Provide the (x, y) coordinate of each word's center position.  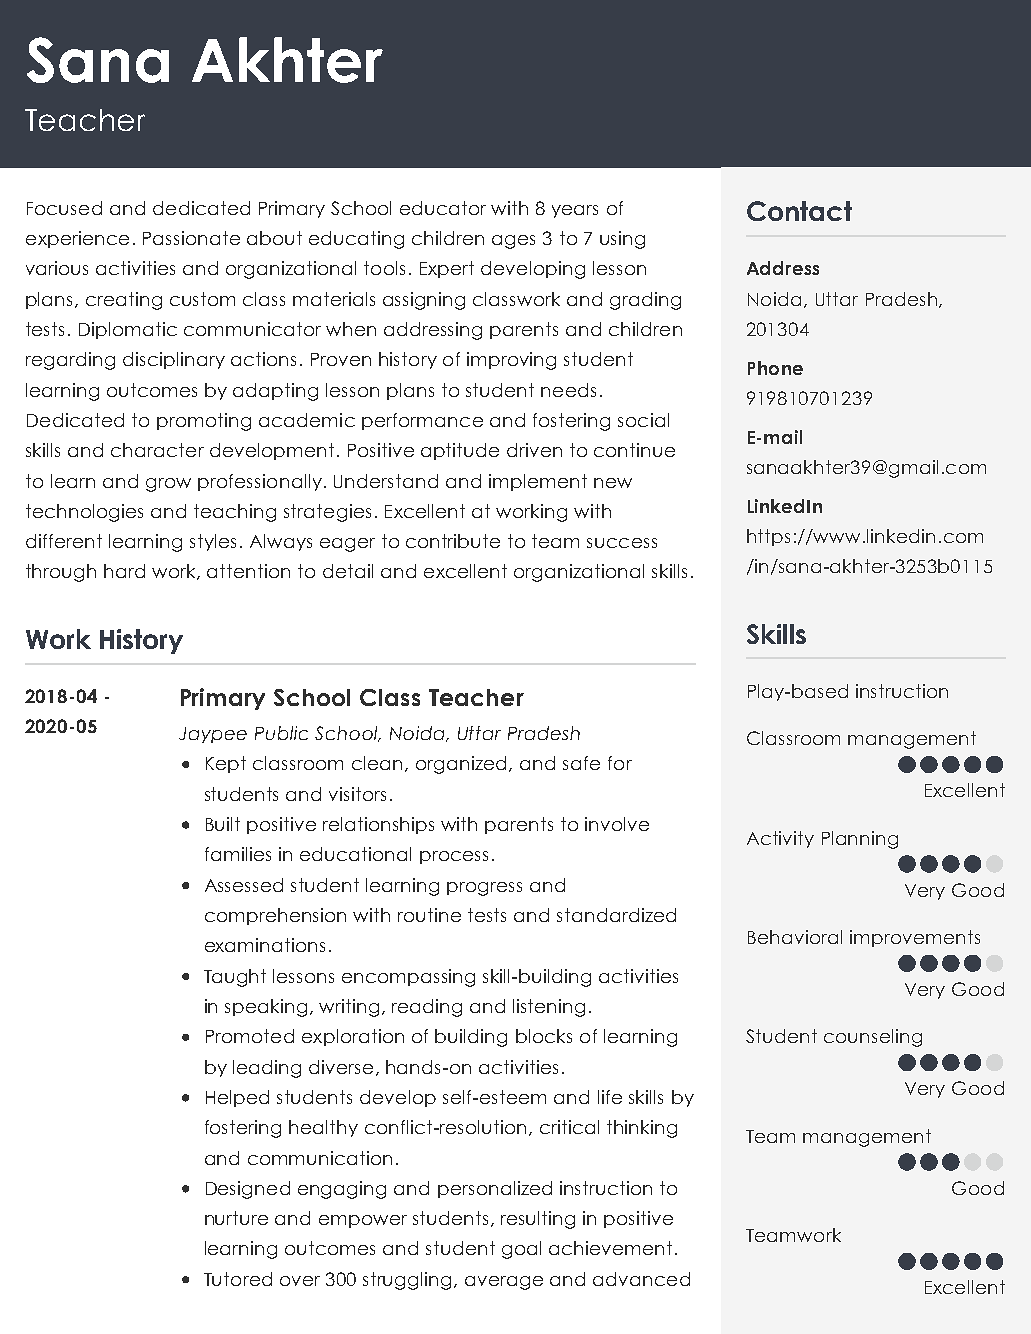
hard (124, 571)
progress (484, 889)
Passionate (191, 238)
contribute (453, 541)
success (622, 543)
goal (521, 1250)
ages (513, 242)
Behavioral (795, 937)
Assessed (244, 885)
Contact (799, 211)
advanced (641, 1279)
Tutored (238, 1279)
